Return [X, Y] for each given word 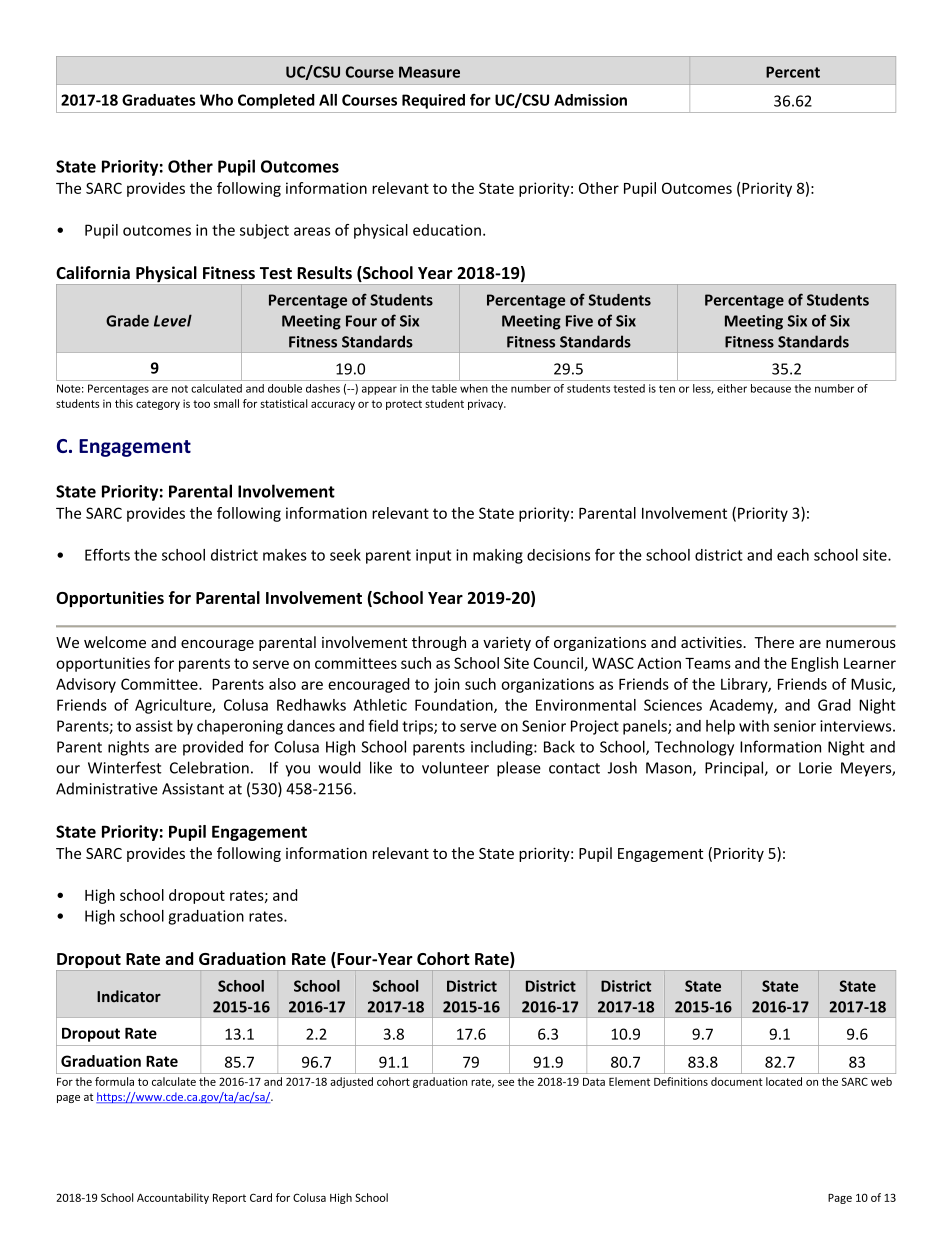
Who [216, 100]
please [519, 769]
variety [507, 644]
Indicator [129, 996]
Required [433, 101]
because [771, 388]
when [474, 388]
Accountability [173, 1198]
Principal [735, 769]
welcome [115, 642]
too [201, 404]
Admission [590, 100]
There [774, 642]
